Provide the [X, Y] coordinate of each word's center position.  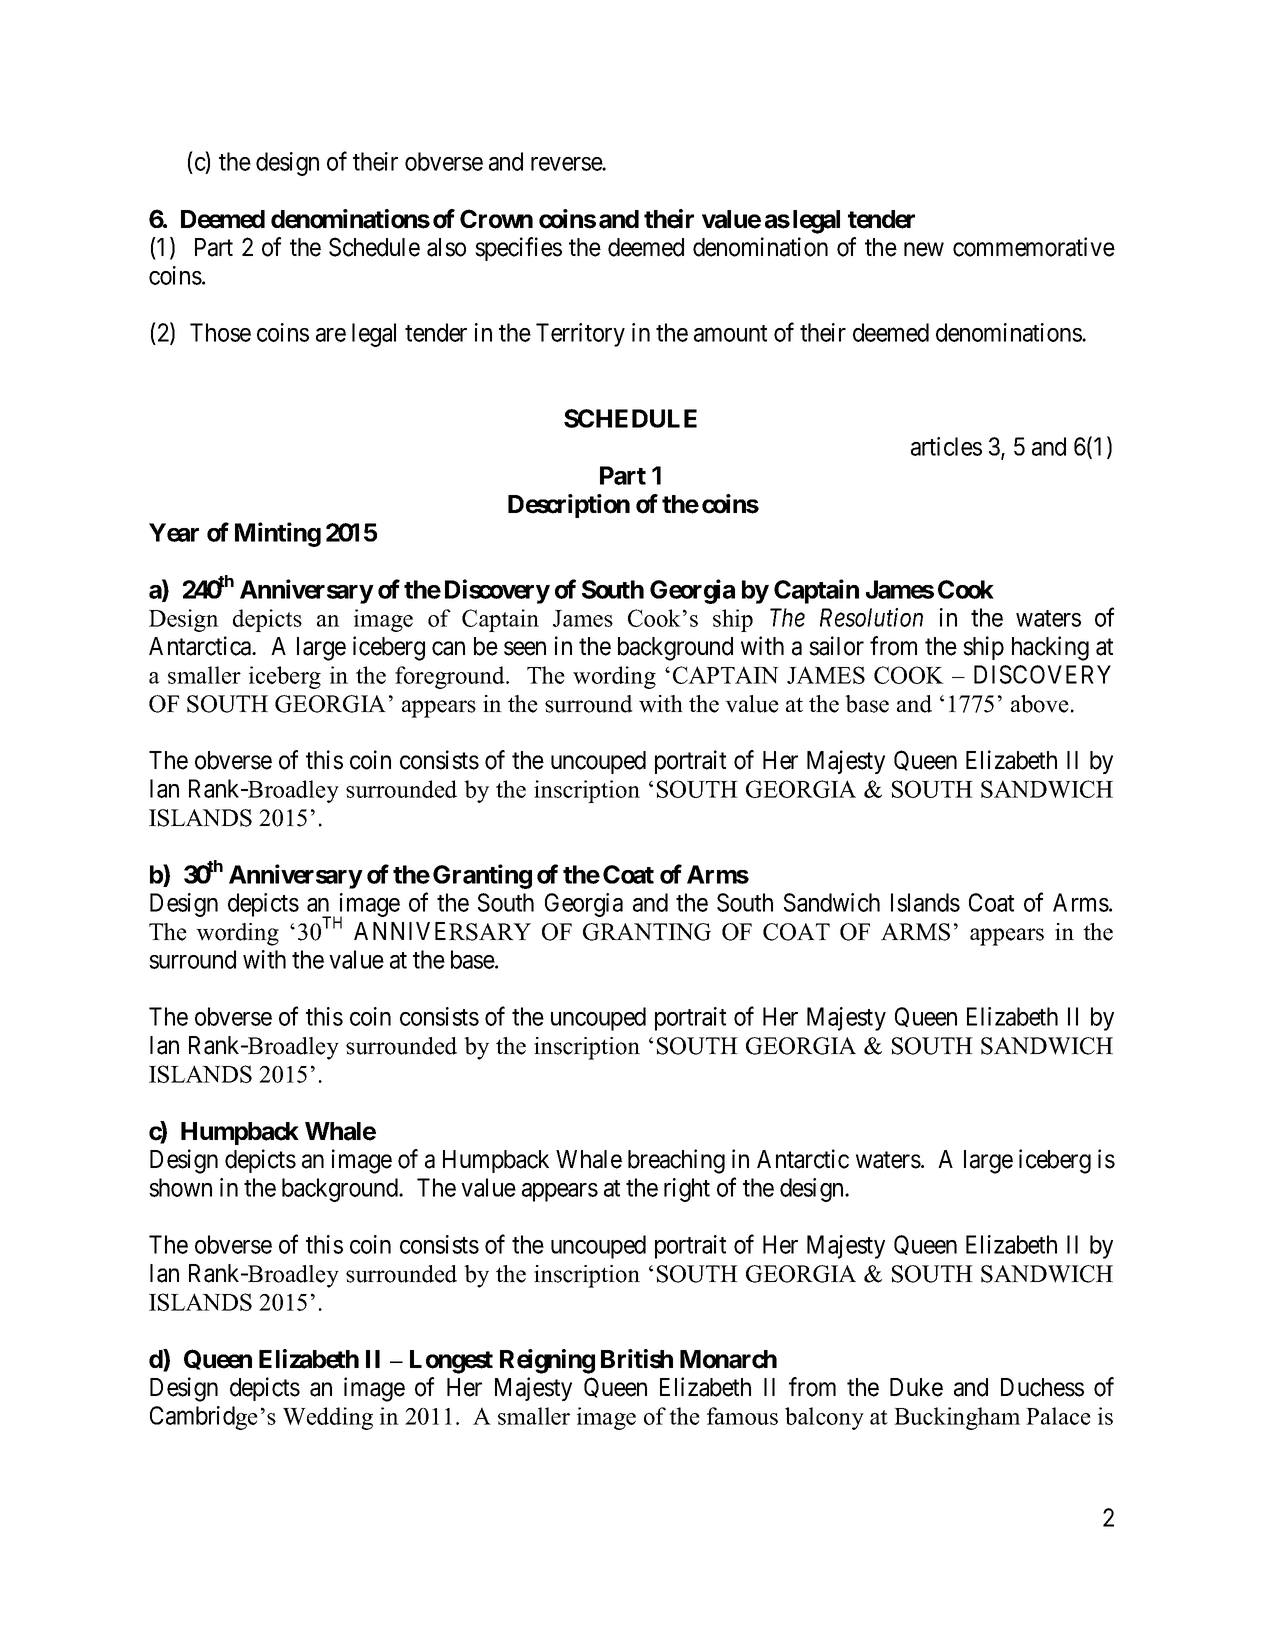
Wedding [328, 1418]
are [331, 335]
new [924, 250]
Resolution [871, 617]
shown [180, 1187]
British [637, 1359]
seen [525, 648]
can [448, 648]
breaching [676, 1161]
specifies [518, 249]
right [687, 1190]
